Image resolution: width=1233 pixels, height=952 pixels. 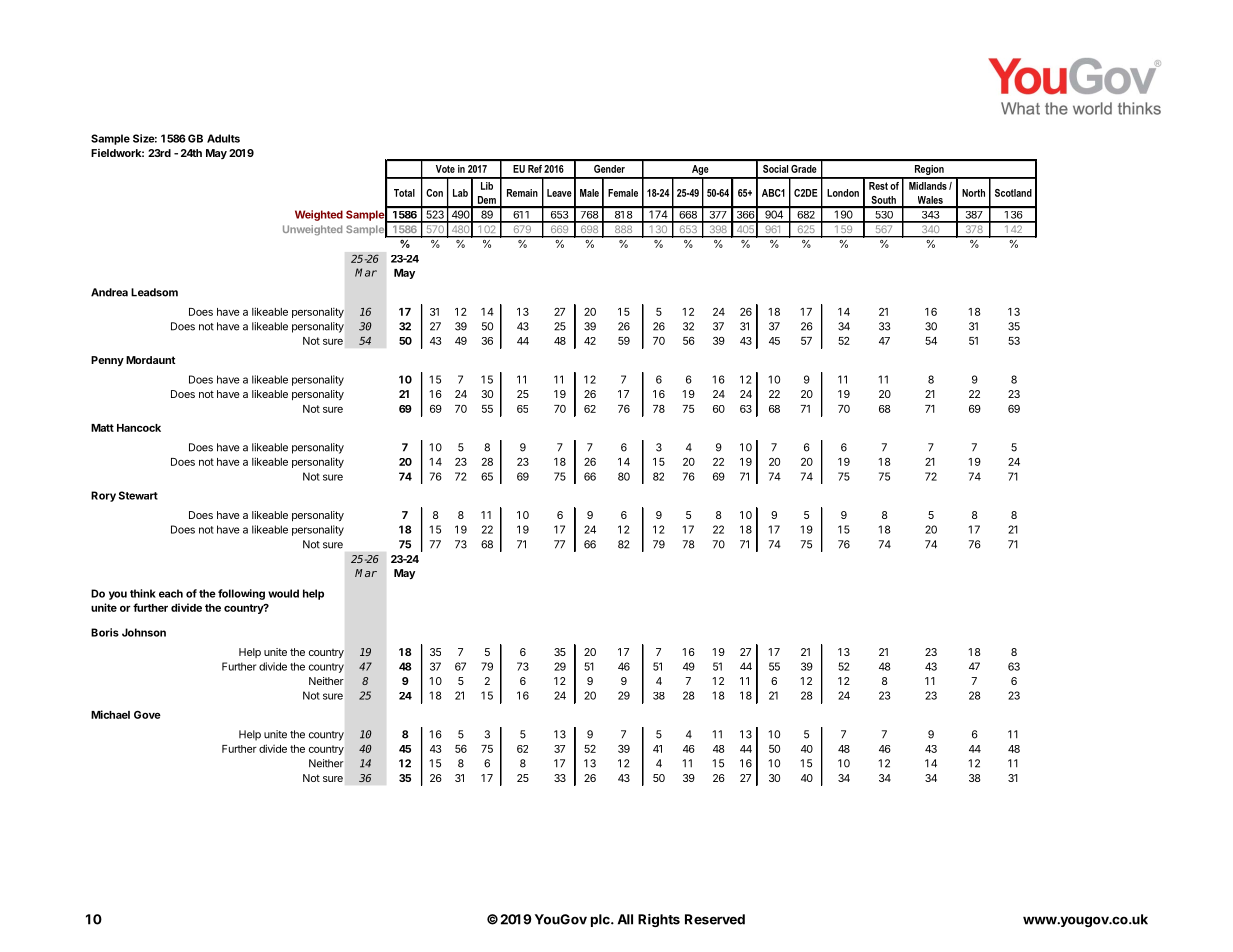 I want to click on Gove, so click(x=147, y=715).
